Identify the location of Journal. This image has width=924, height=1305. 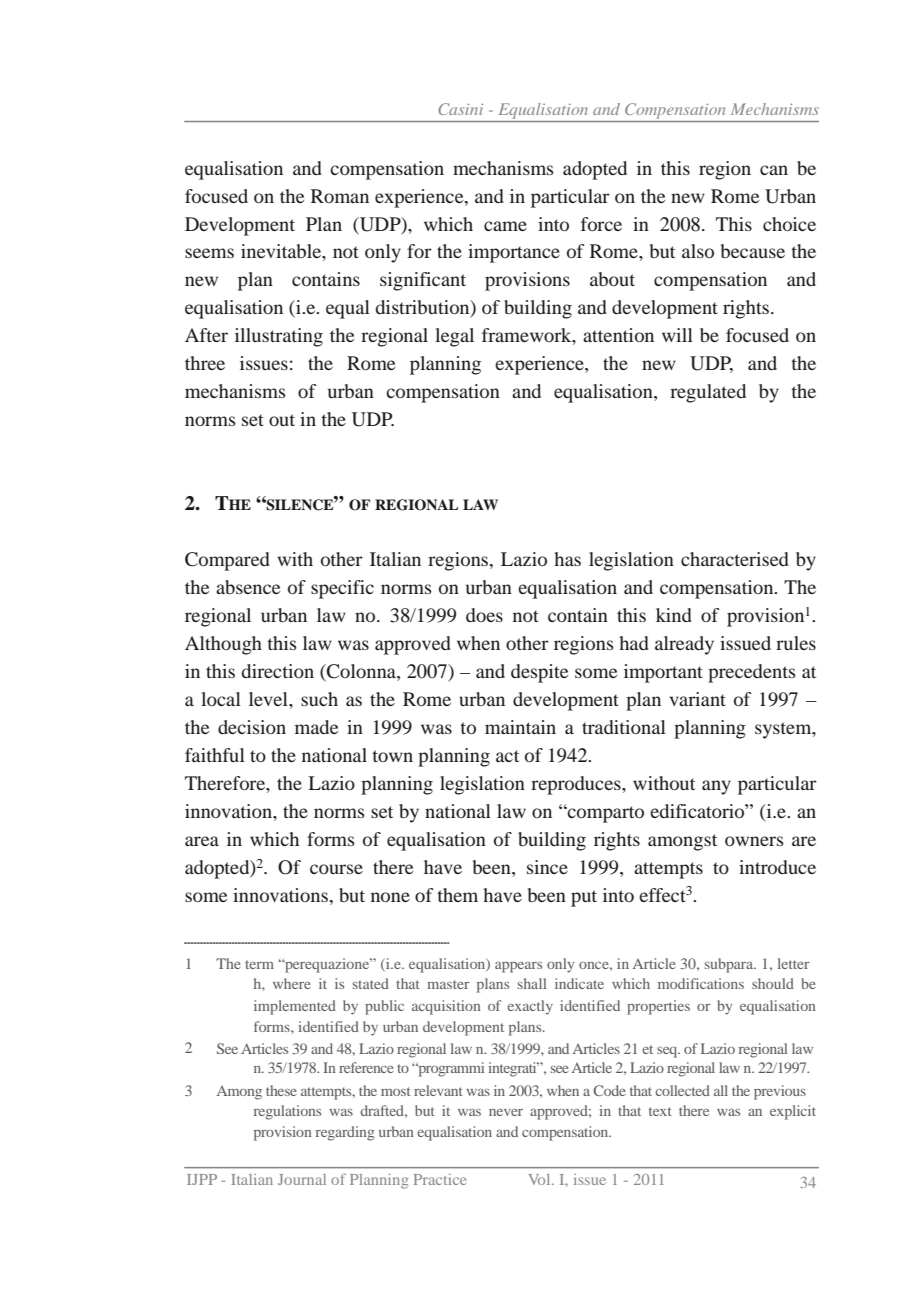
(302, 1179).
